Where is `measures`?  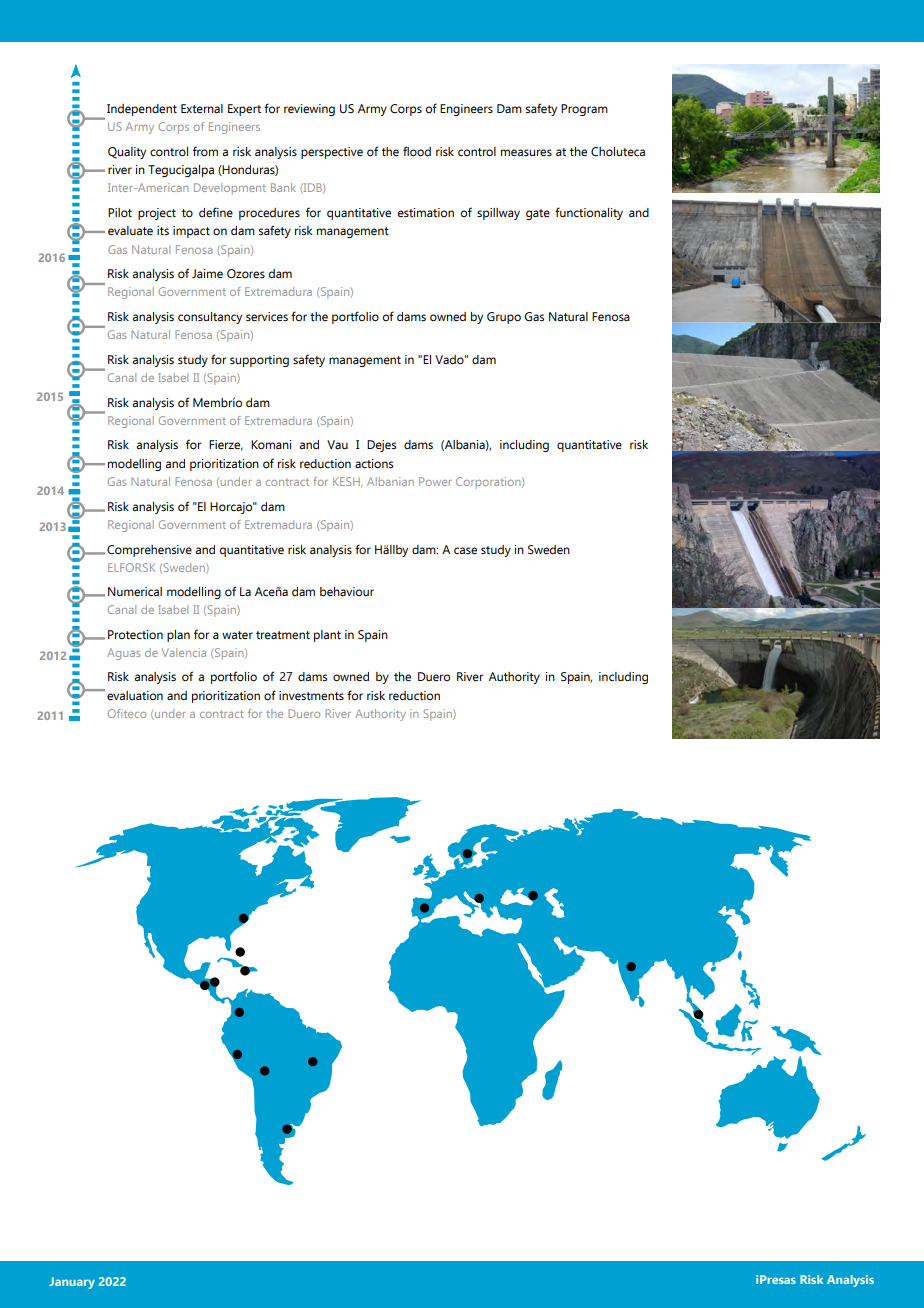
measures is located at coordinates (526, 152).
